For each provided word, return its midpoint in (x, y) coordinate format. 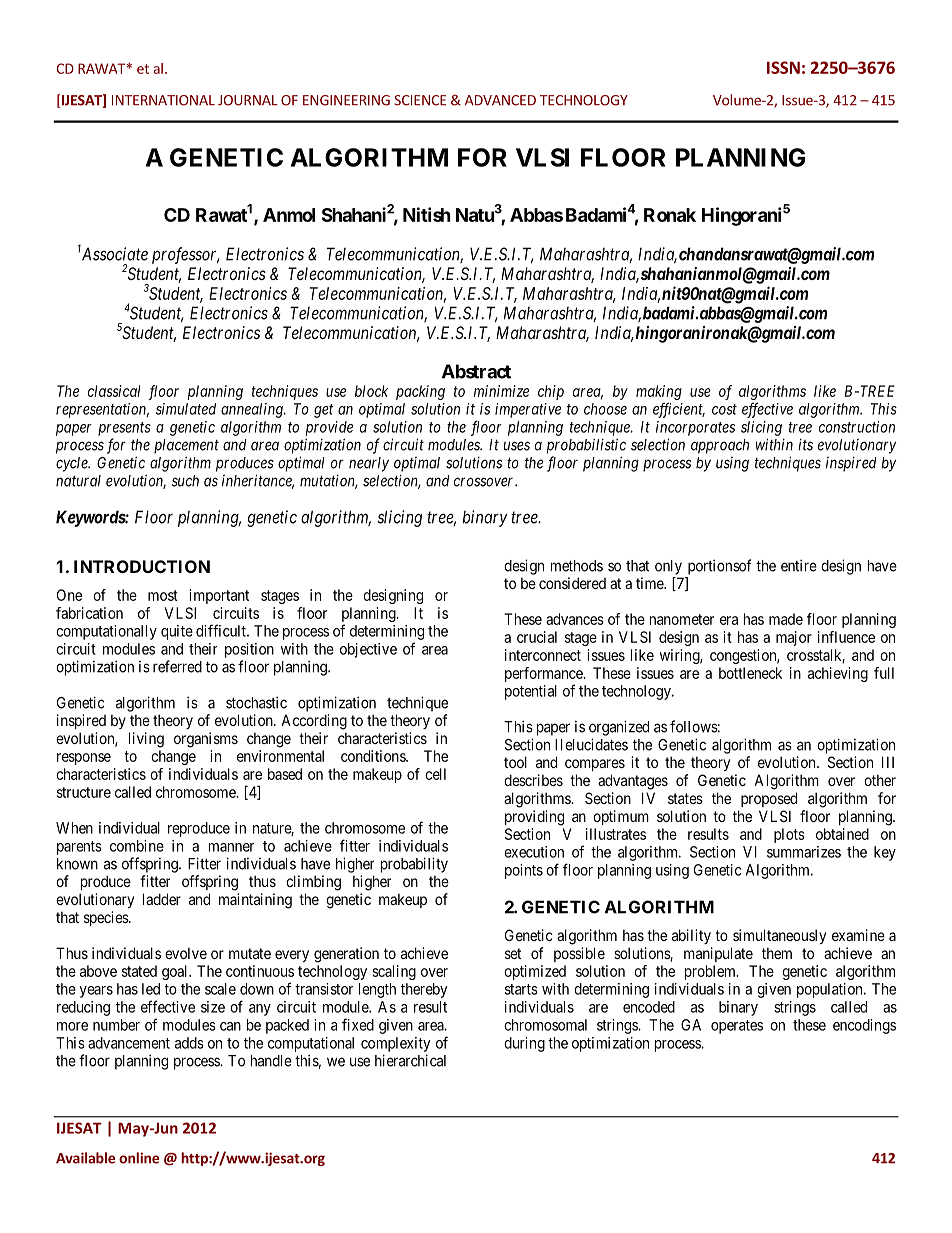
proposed (769, 799)
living (146, 740)
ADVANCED (500, 100)
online (139, 1158)
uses (517, 446)
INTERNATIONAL (163, 100)
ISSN (783, 67)
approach (720, 446)
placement (186, 446)
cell (435, 774)
